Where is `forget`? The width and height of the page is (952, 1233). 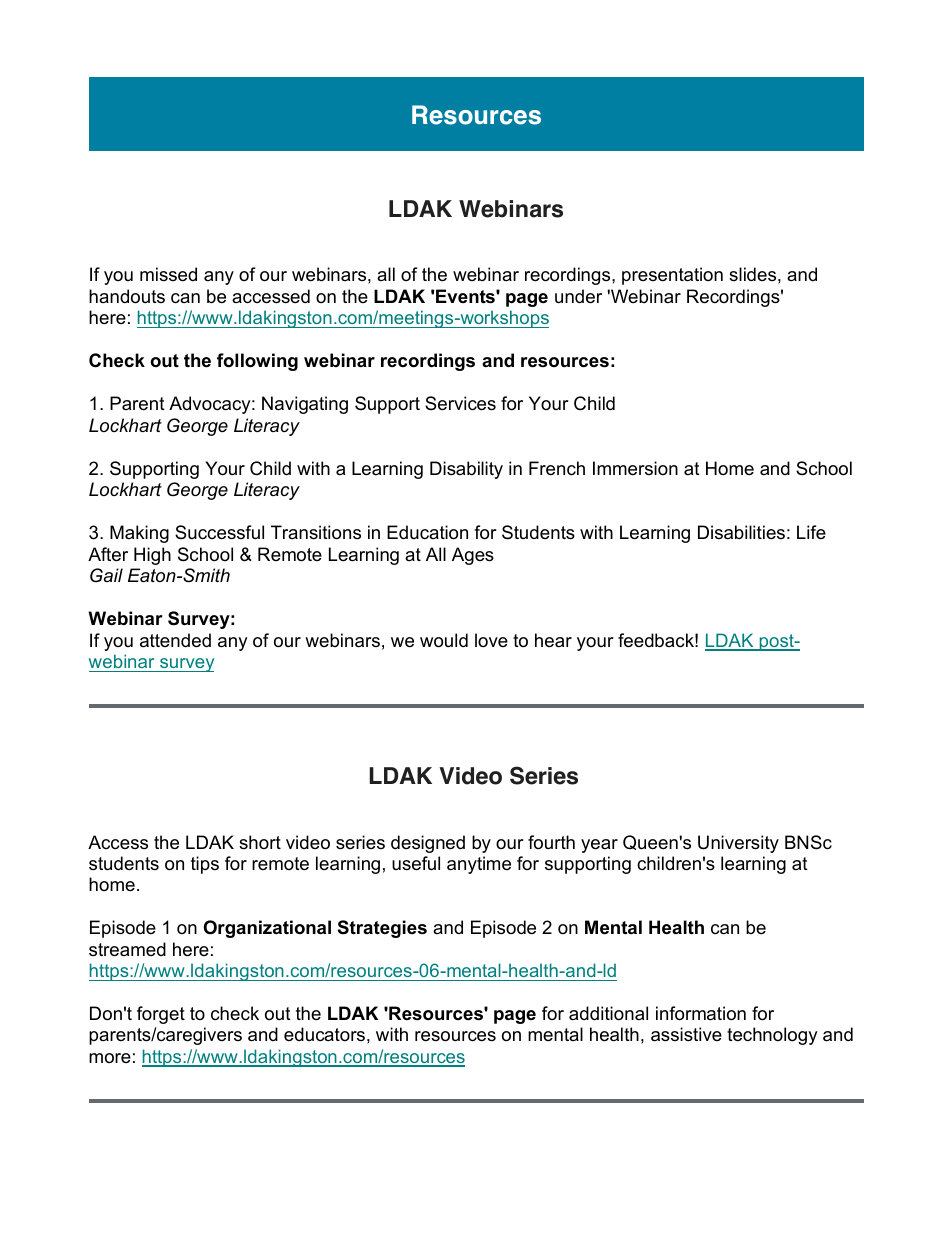
forget is located at coordinates (161, 1015).
